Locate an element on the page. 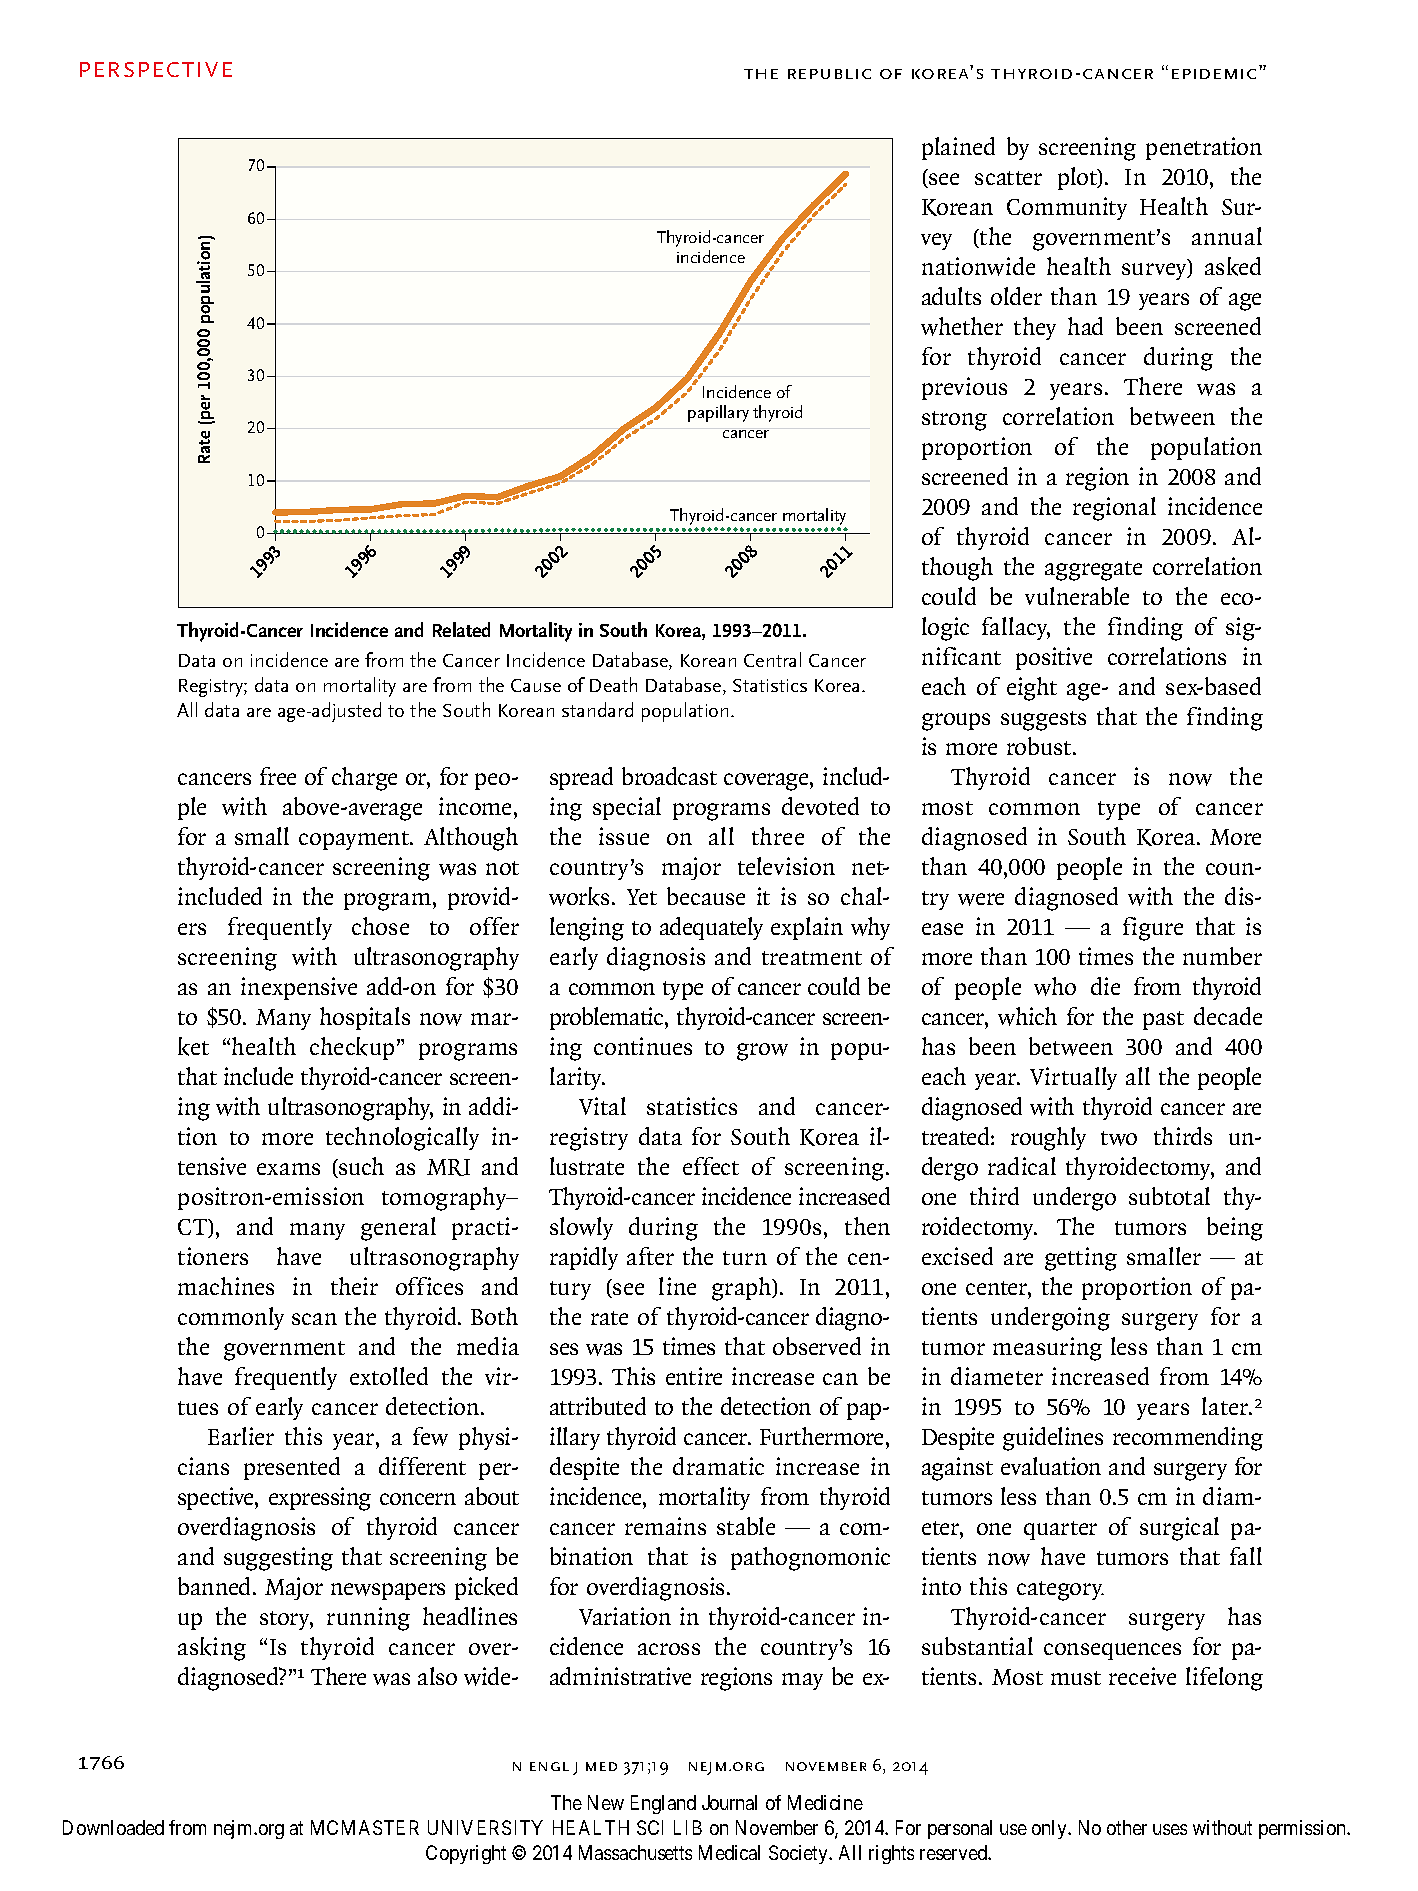 The width and height of the image is (1418, 1891). turn is located at coordinates (745, 1258).
